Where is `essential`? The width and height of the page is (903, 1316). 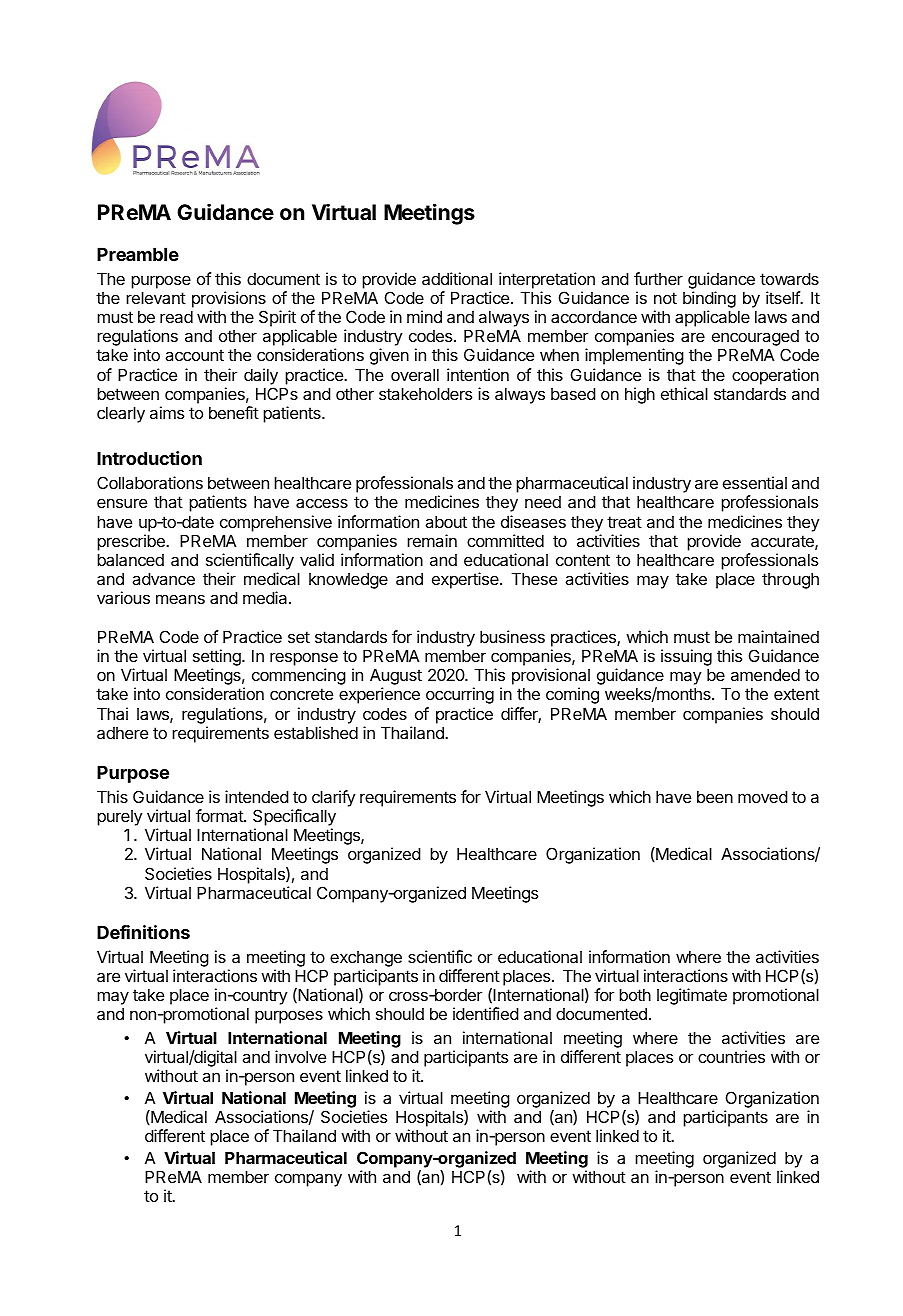 essential is located at coordinates (755, 482).
